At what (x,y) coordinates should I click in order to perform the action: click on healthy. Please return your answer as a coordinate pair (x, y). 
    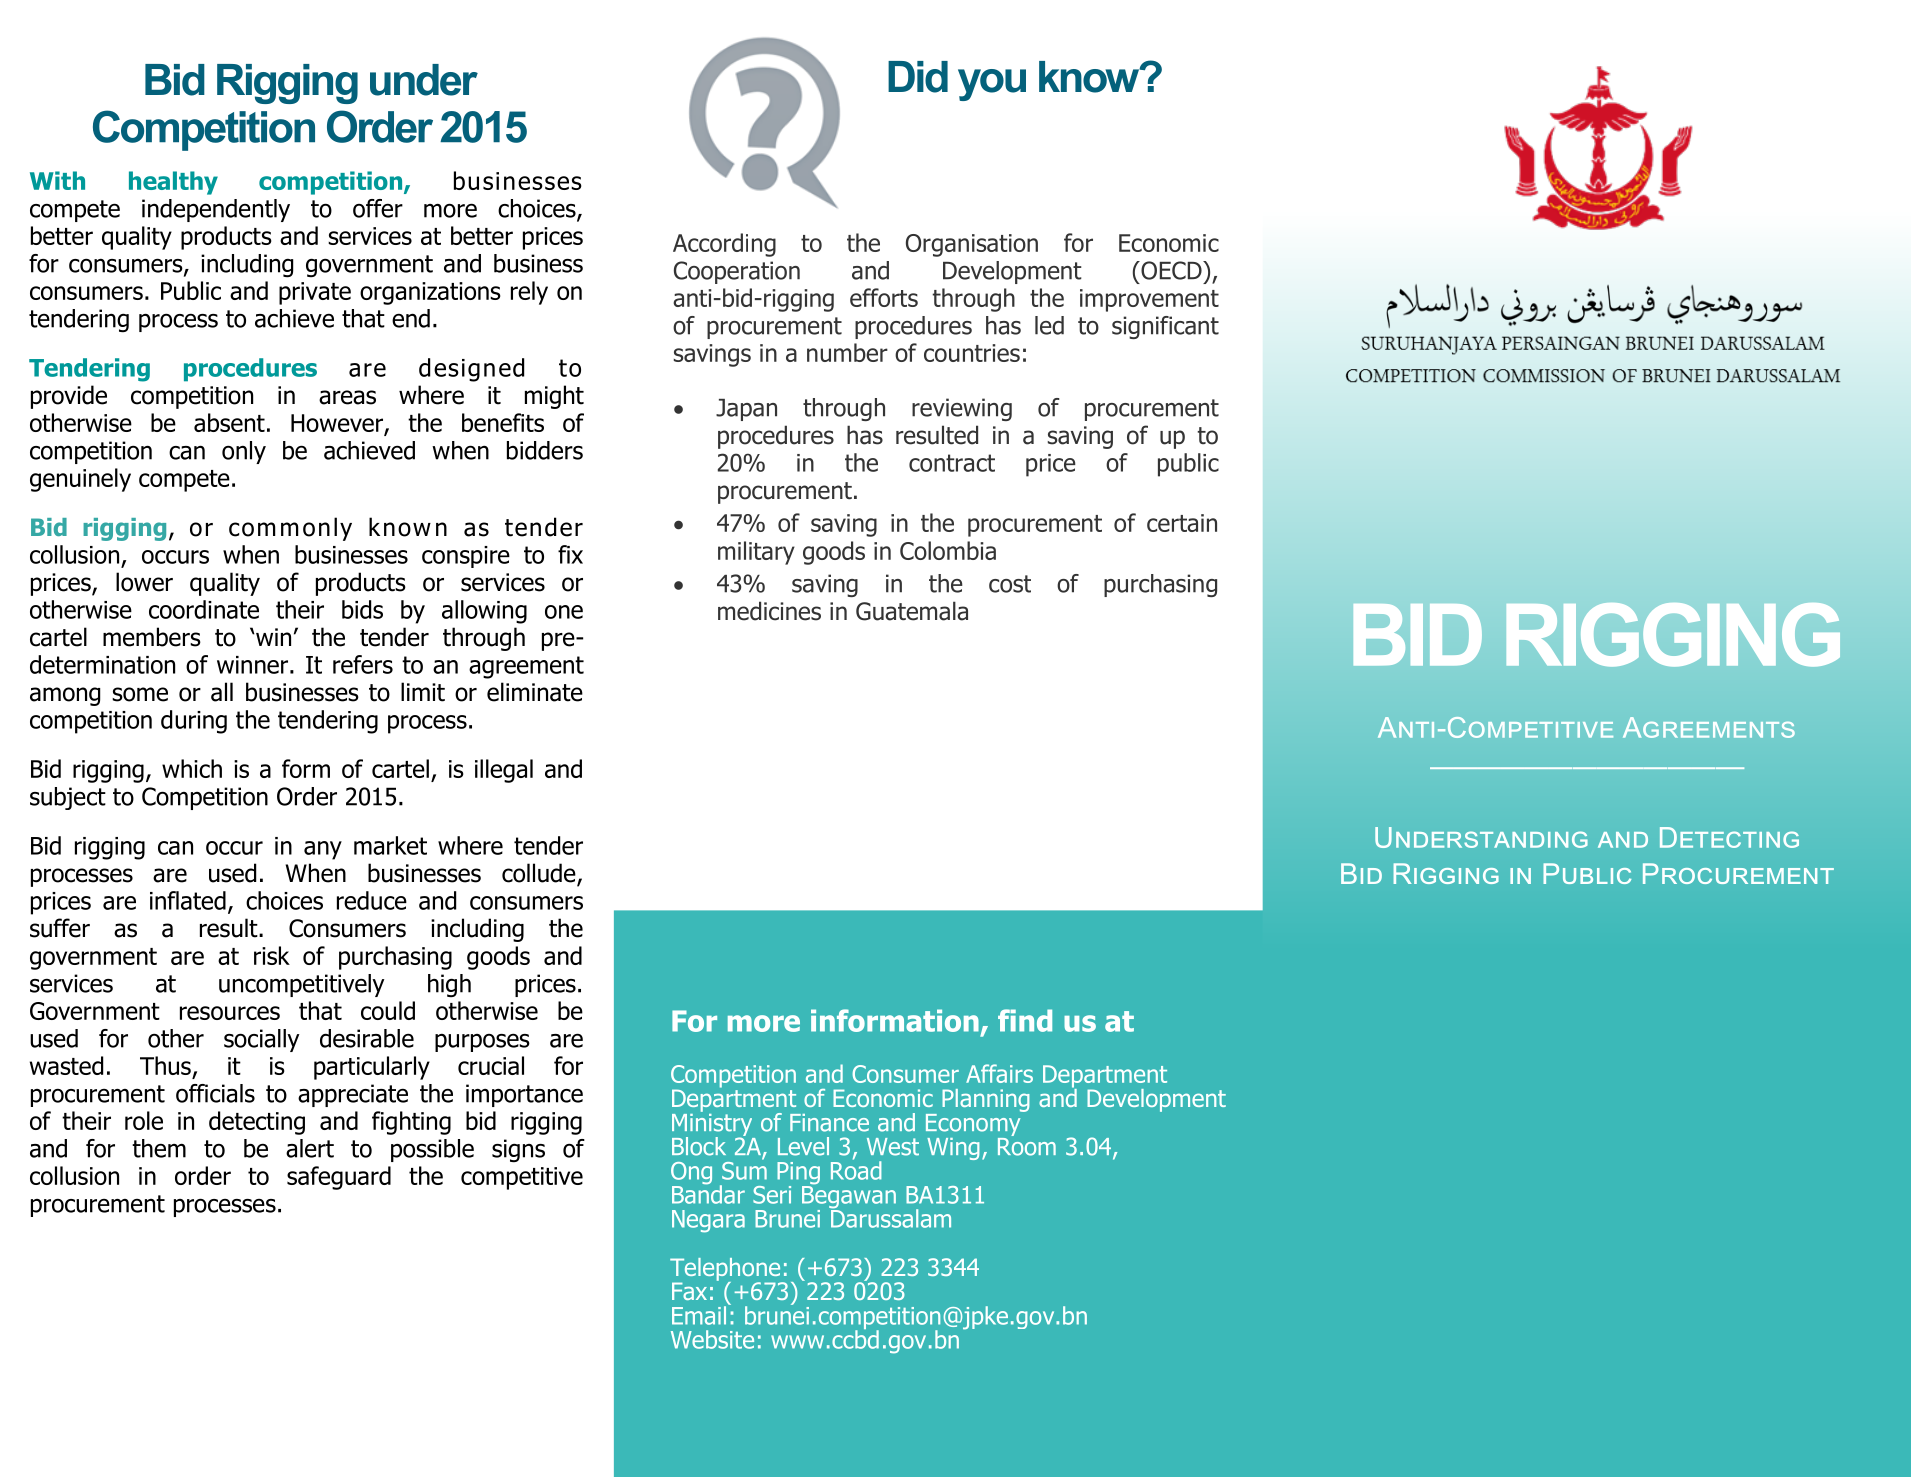
    Looking at the image, I should click on (173, 183).
